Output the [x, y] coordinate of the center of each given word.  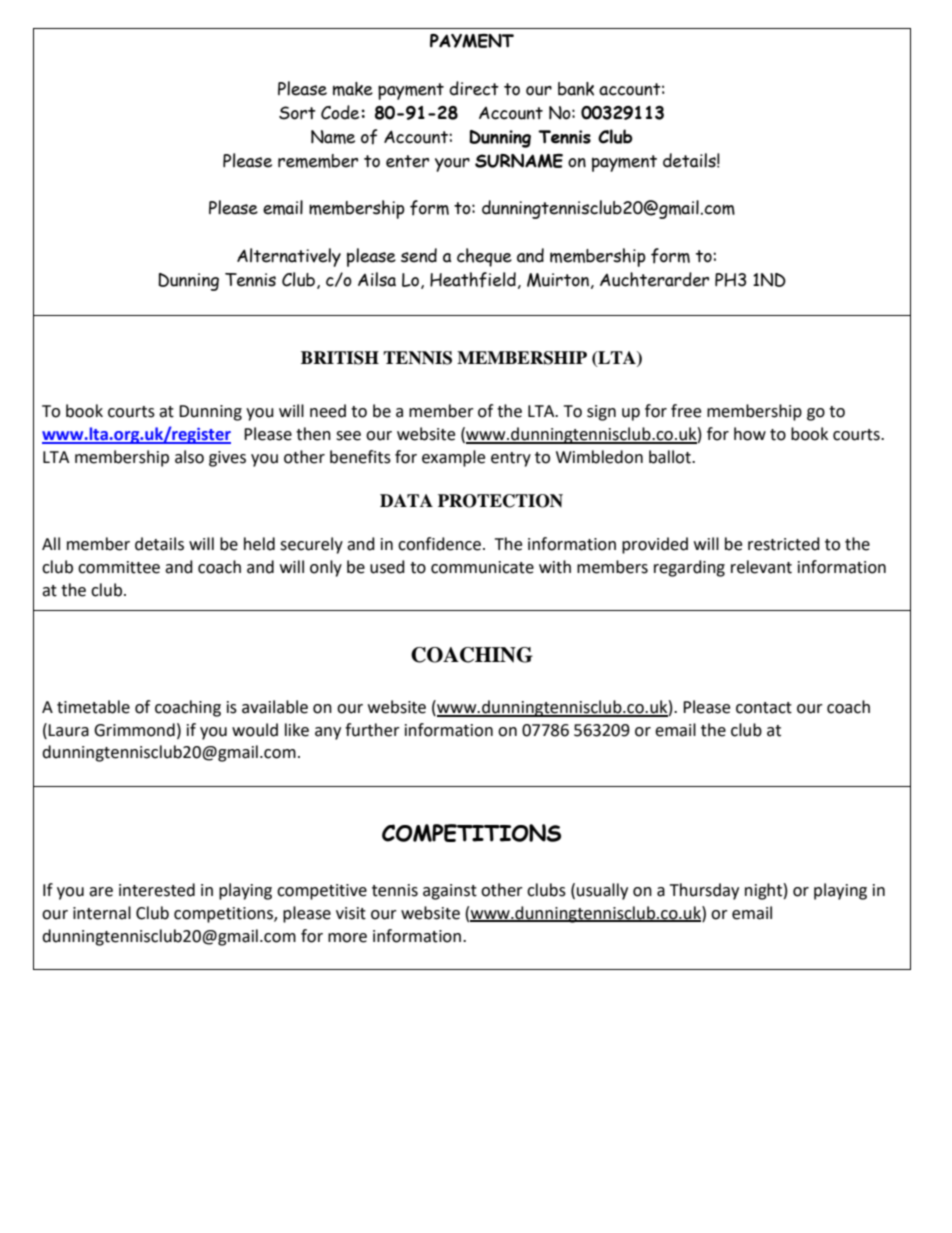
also [189, 457]
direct [474, 88]
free [686, 411]
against [450, 892]
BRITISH [340, 358]
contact [764, 708]
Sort [297, 113]
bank [576, 89]
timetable [93, 707]
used [387, 567]
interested [157, 890]
